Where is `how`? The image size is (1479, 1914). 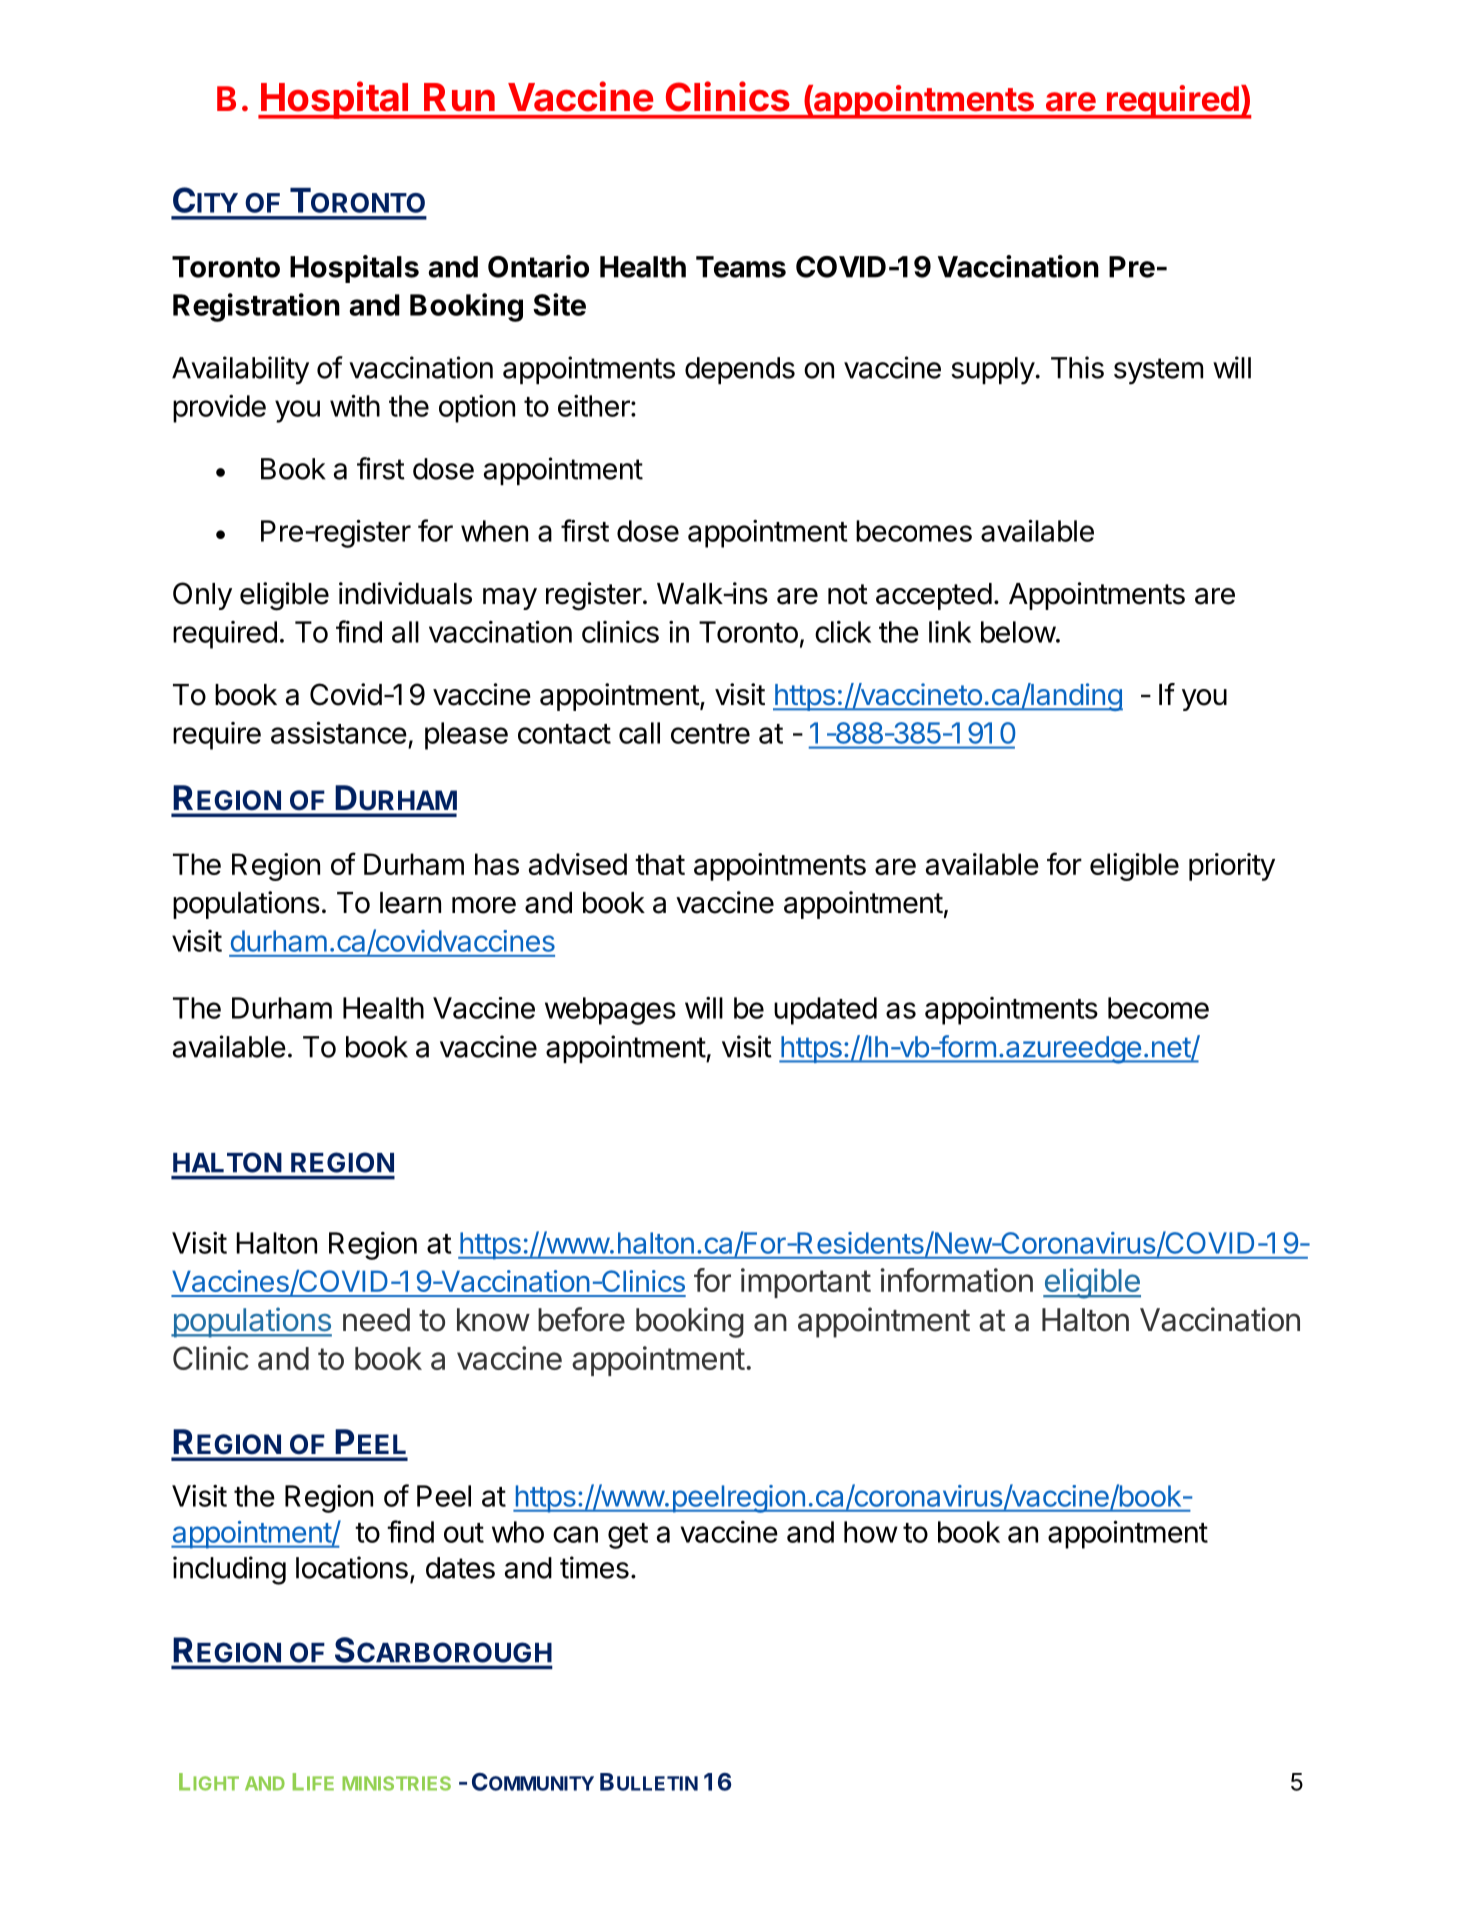 how is located at coordinates (871, 1532).
